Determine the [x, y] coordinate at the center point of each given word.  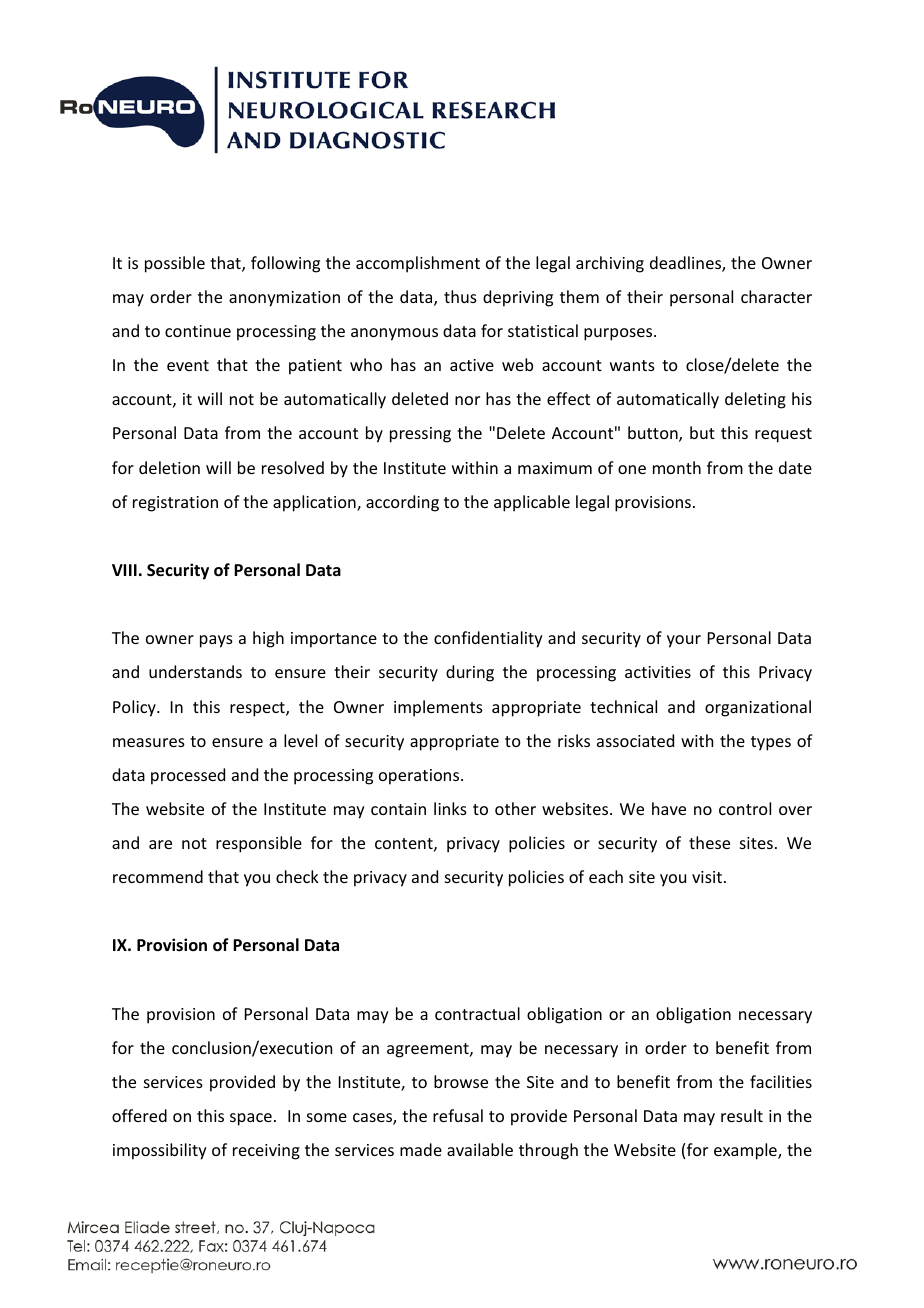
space [251, 1119]
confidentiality [488, 639]
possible [175, 264]
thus [460, 296]
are [160, 844]
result [742, 1115]
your [684, 641]
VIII [124, 570]
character [776, 296]
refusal [458, 1115]
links [450, 808]
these [709, 842]
